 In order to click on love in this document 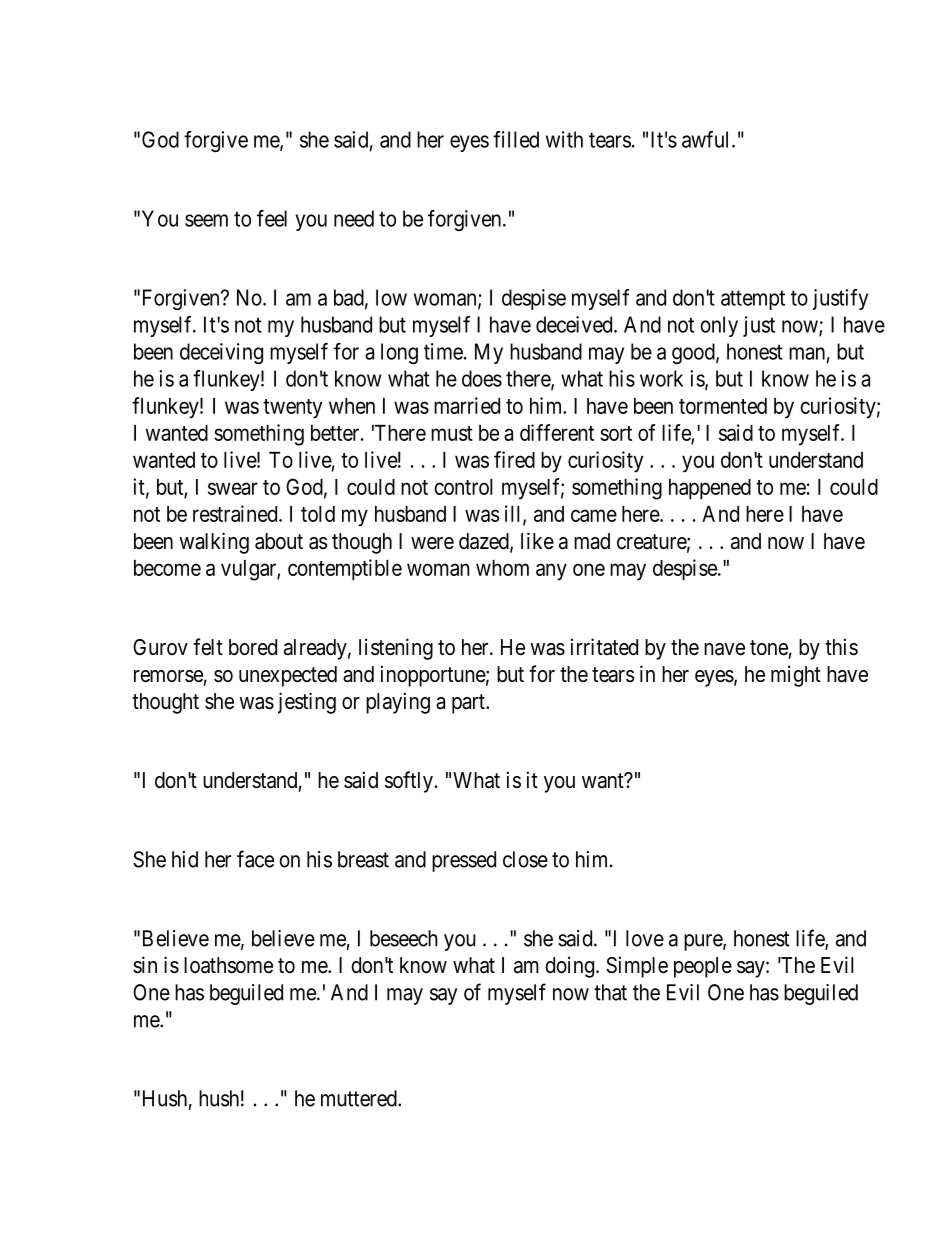, I will do `click(645, 938)`.
